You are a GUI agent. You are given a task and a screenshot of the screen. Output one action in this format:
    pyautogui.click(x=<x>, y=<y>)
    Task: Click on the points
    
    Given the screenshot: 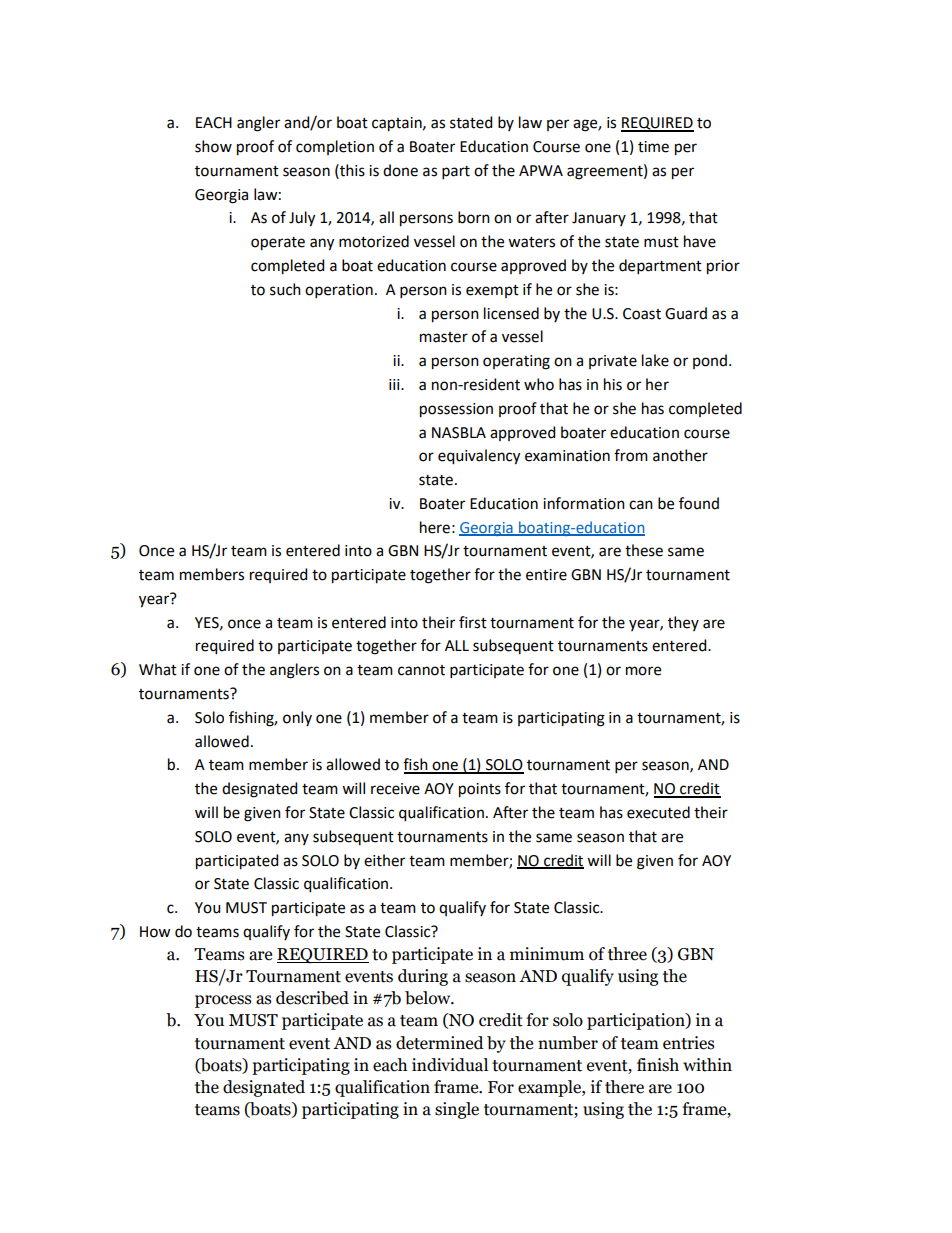 What is the action you would take?
    pyautogui.click(x=480, y=790)
